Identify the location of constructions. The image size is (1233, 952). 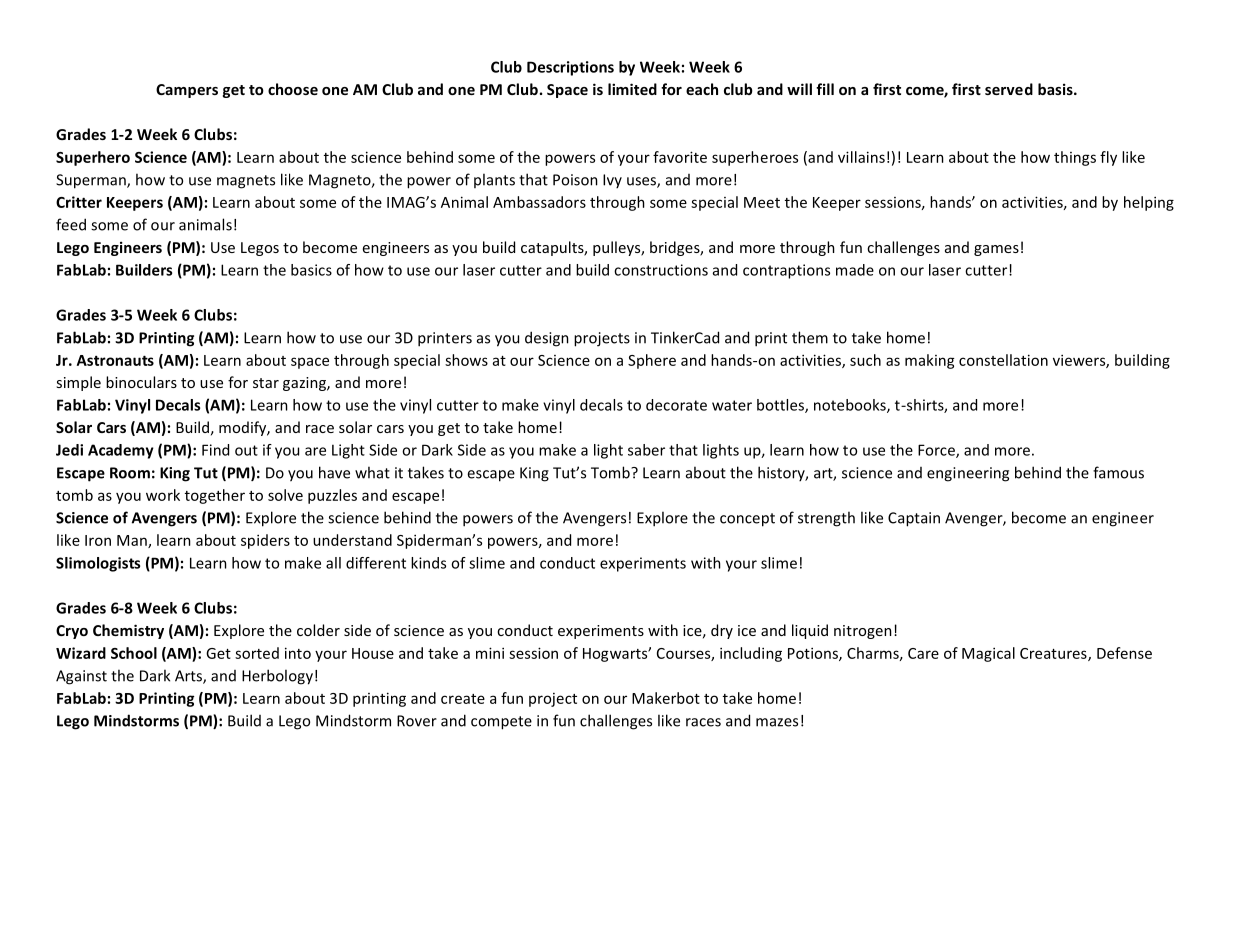
(661, 270).
